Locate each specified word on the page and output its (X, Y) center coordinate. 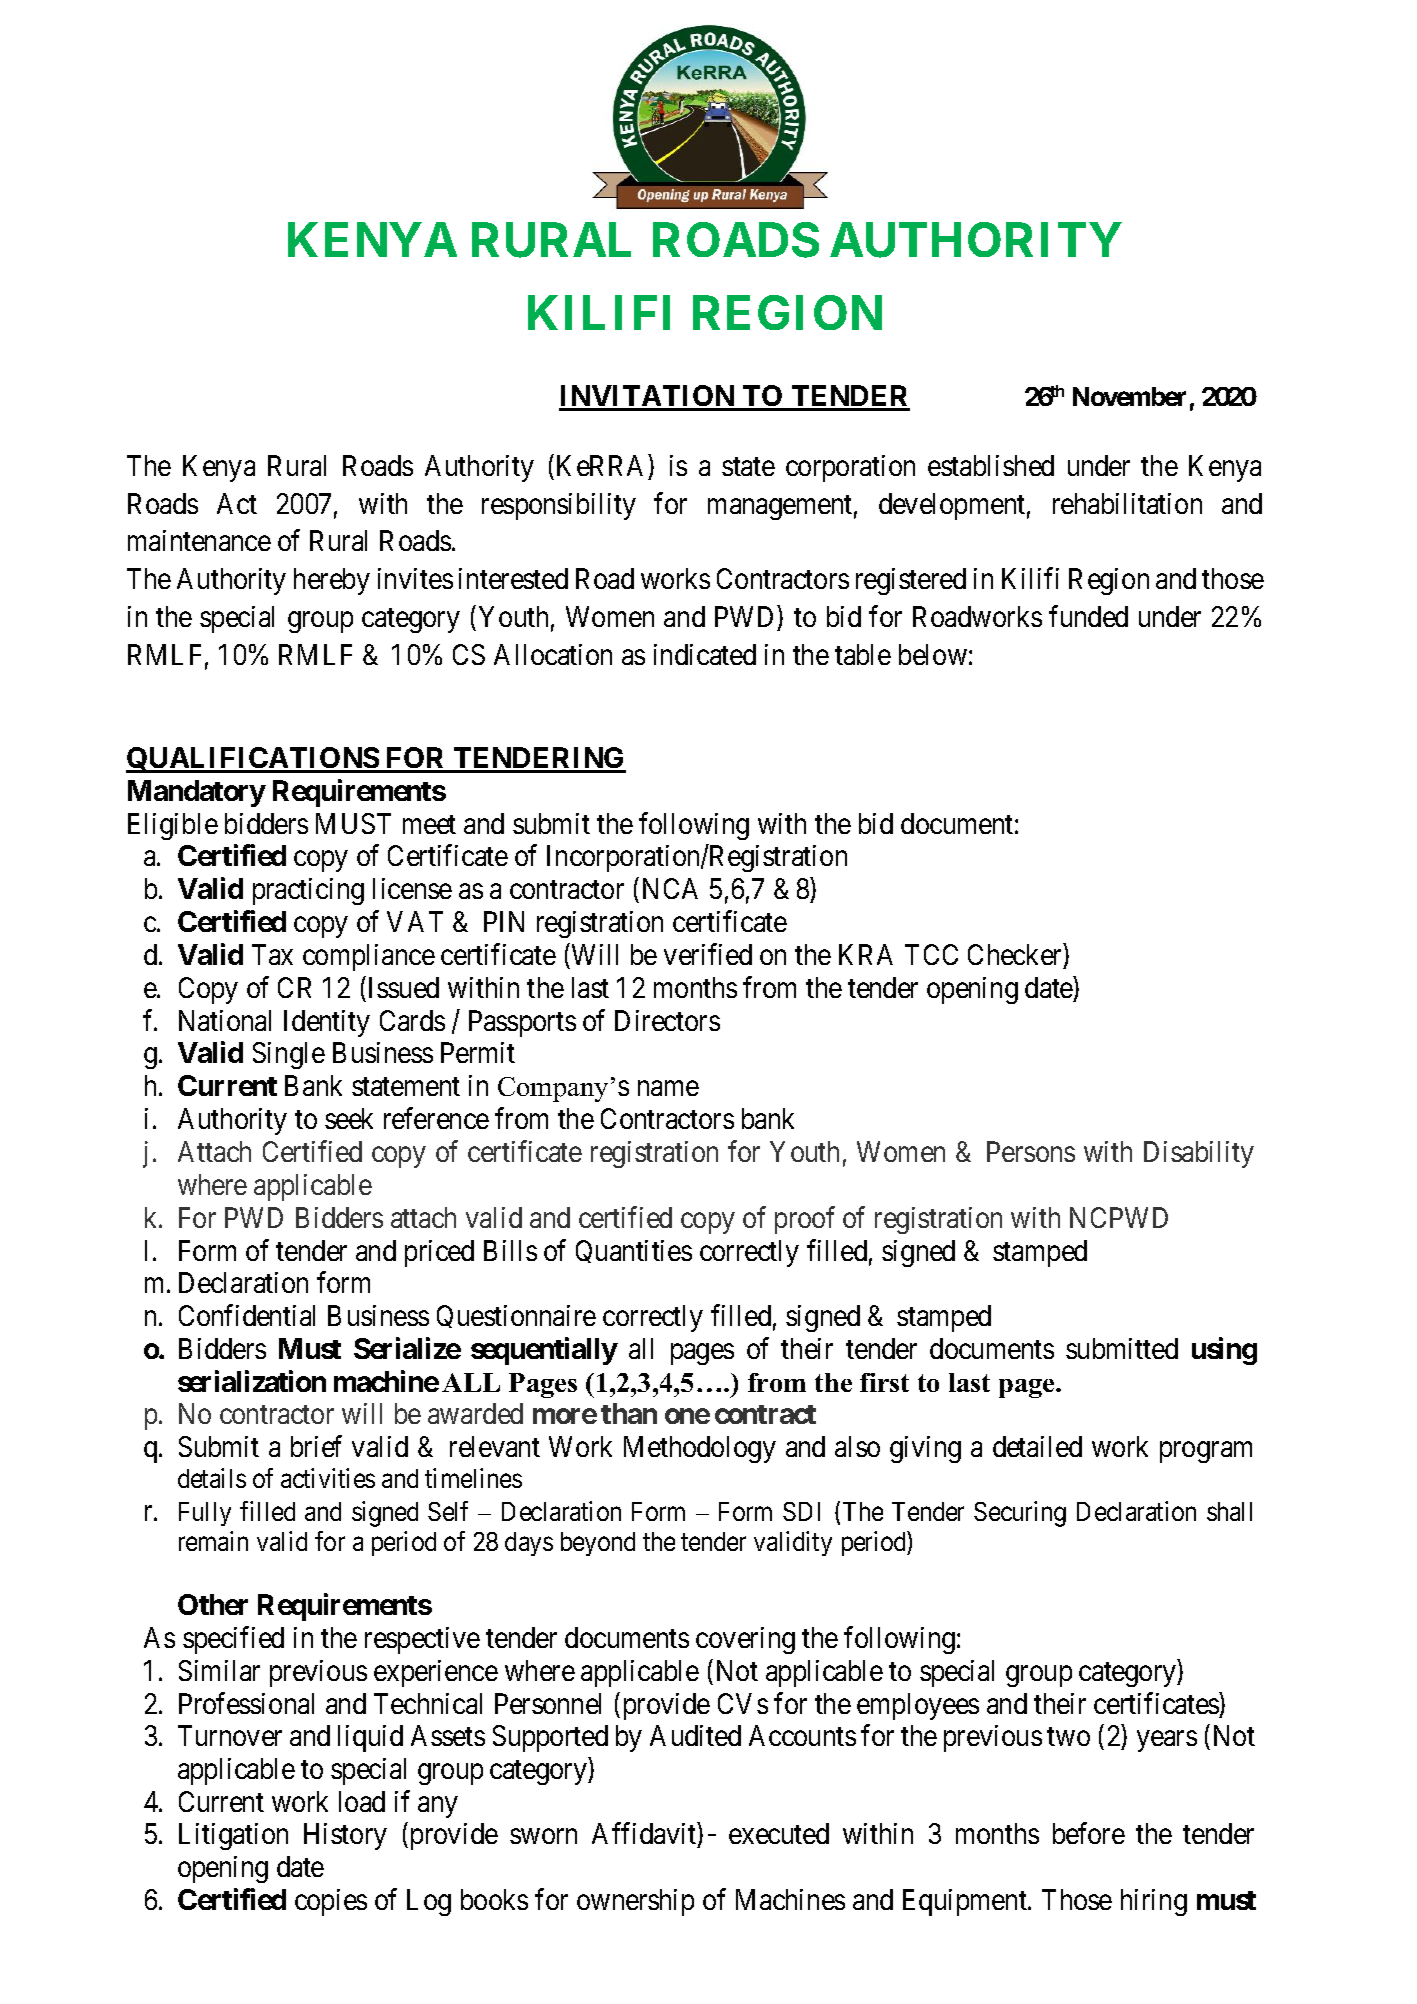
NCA (670, 888)
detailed (1037, 1446)
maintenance (199, 540)
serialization (252, 1381)
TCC (931, 954)
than (629, 1413)
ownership (635, 1902)
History (345, 1836)
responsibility (559, 506)
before (1089, 1833)
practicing (308, 891)
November (1129, 396)
